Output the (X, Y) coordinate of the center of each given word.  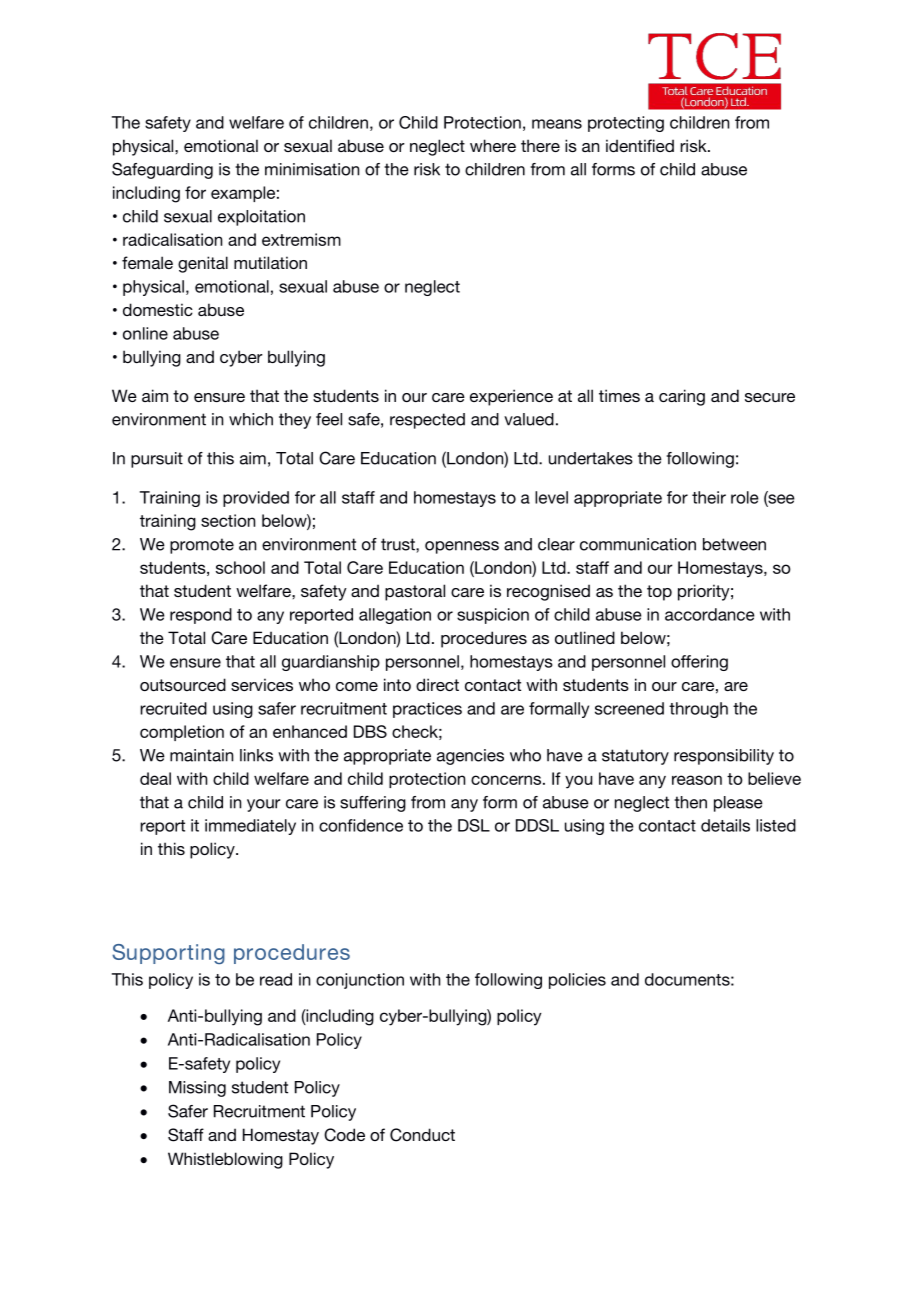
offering (699, 663)
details (725, 825)
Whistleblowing (225, 1160)
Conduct (422, 1135)
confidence (361, 825)
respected (427, 421)
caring (682, 397)
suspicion (493, 616)
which (251, 419)
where (493, 145)
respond (201, 616)
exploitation (261, 218)
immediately (250, 827)
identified (640, 145)
